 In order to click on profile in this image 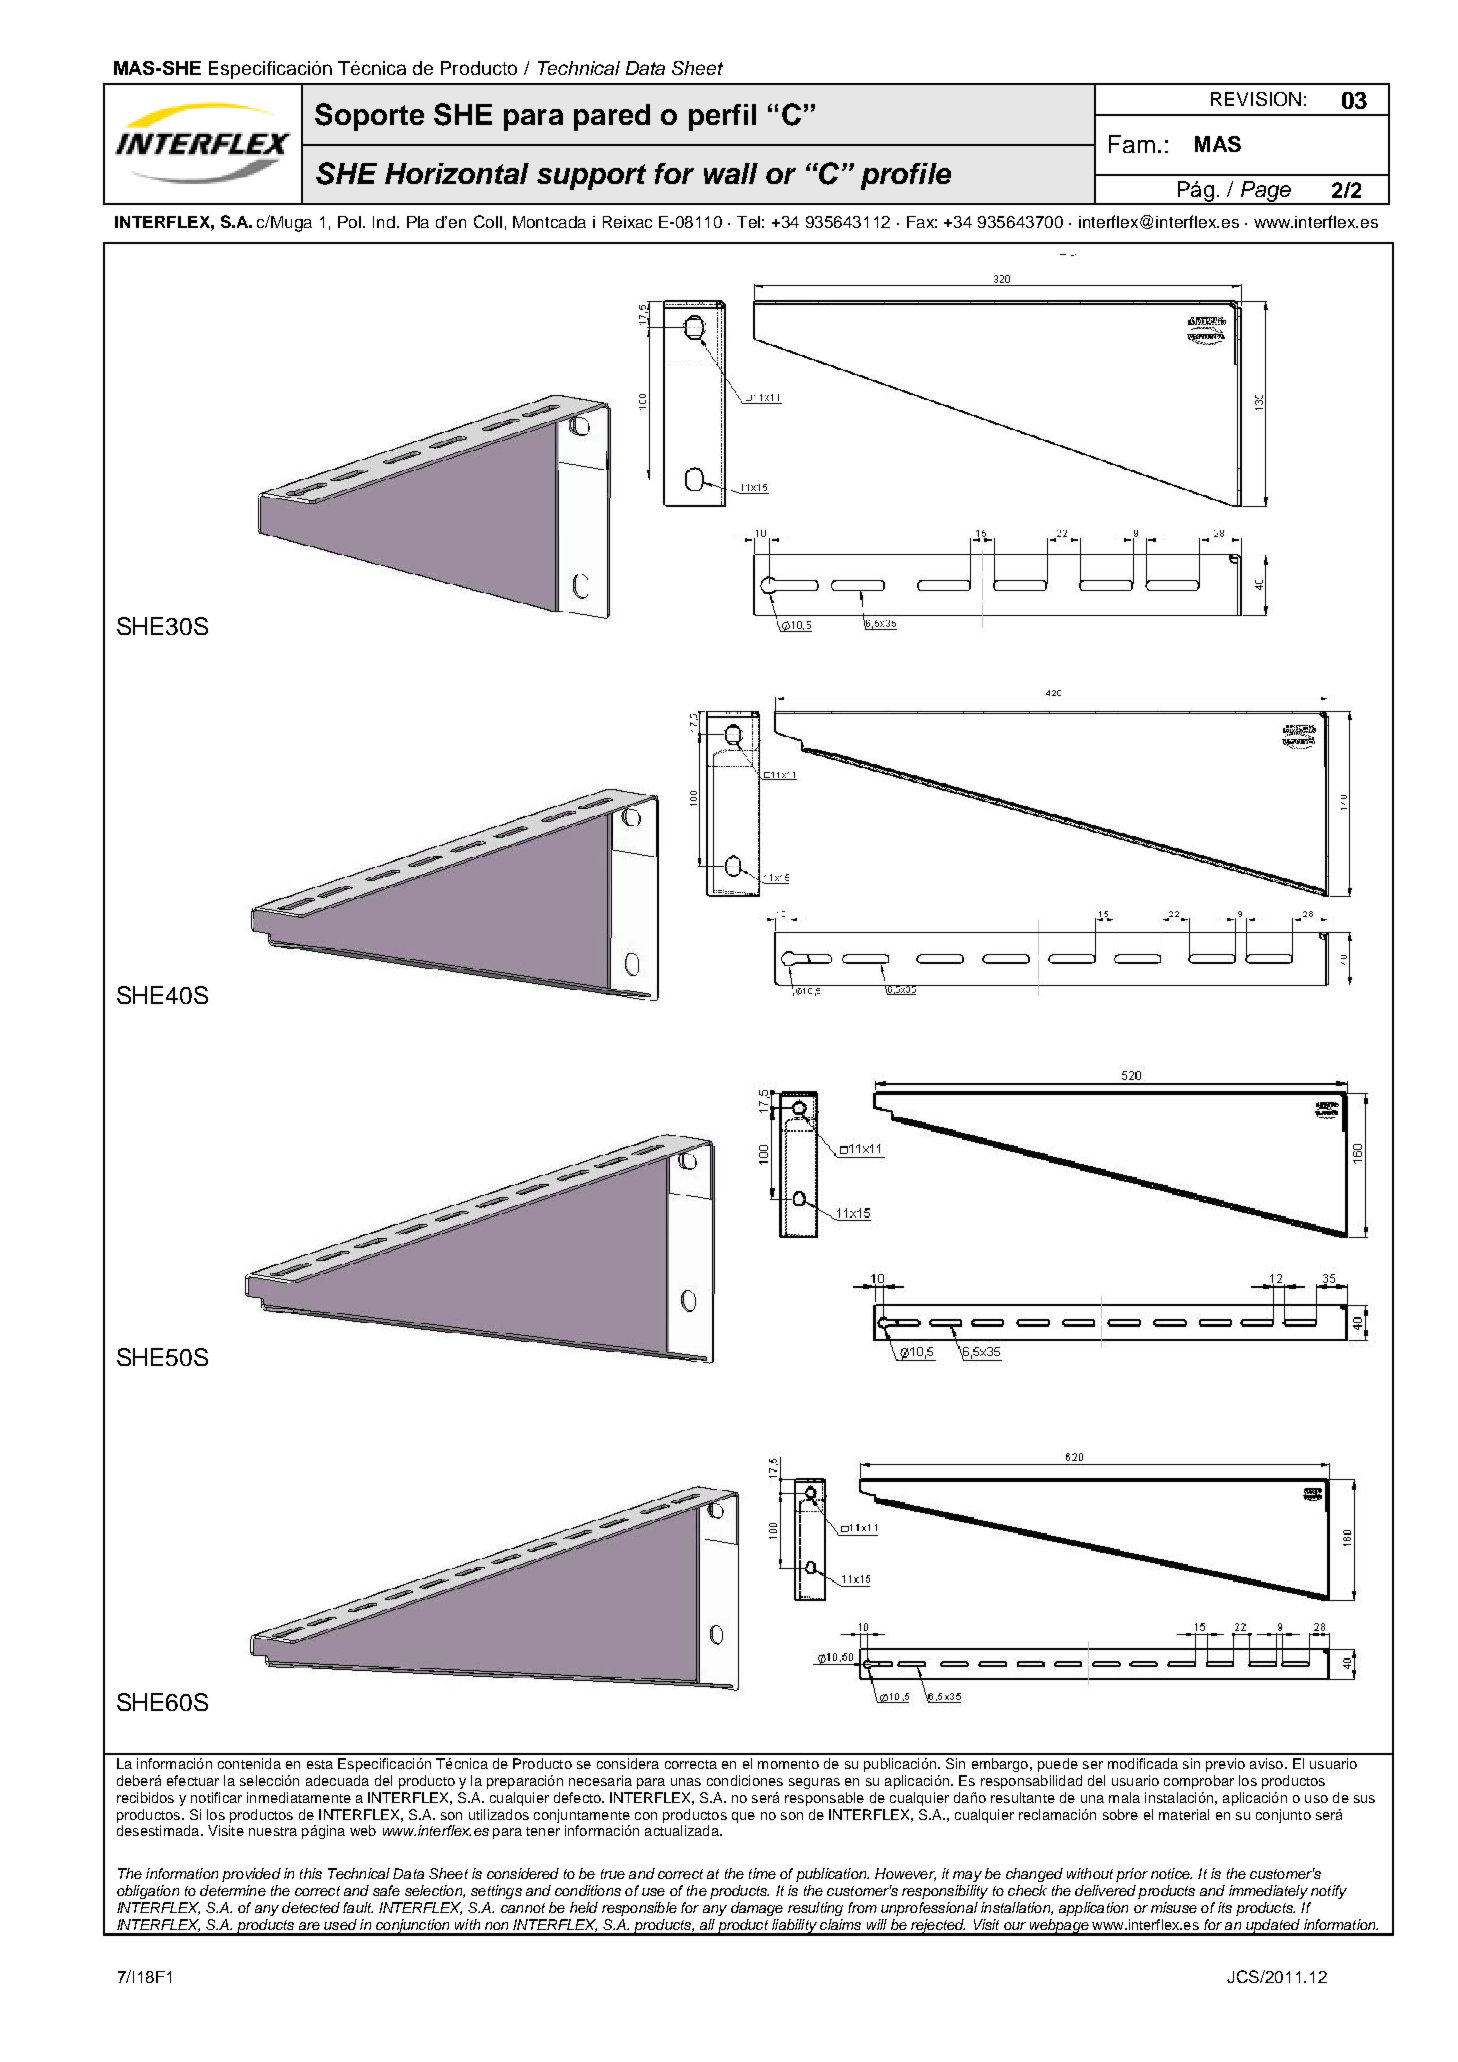, I will do `click(906, 176)`.
